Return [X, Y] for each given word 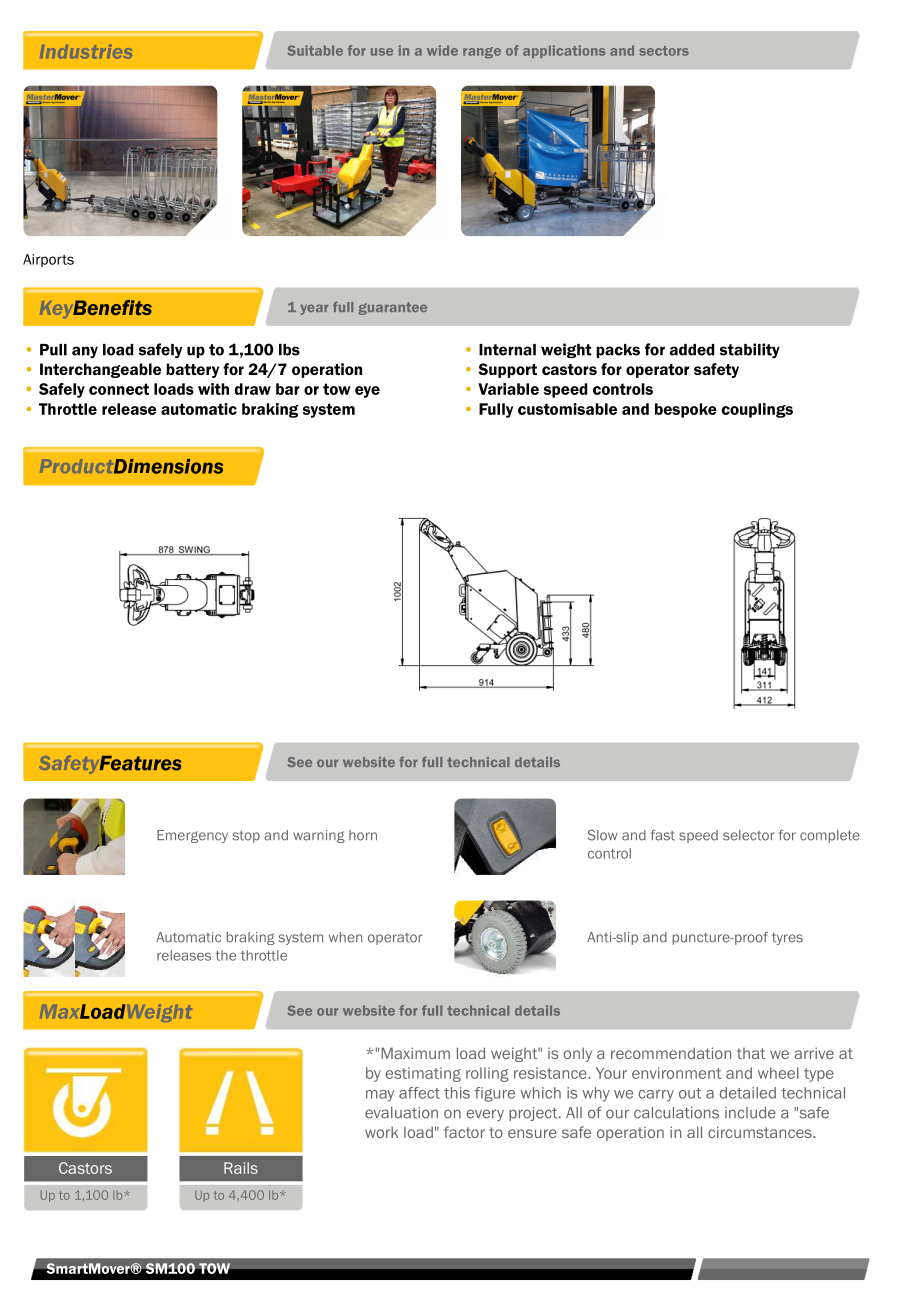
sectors [664, 51]
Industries [86, 51]
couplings [757, 410]
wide [442, 50]
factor [464, 1132]
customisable [567, 409]
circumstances [761, 1132]
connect [119, 389]
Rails [241, 1168]
